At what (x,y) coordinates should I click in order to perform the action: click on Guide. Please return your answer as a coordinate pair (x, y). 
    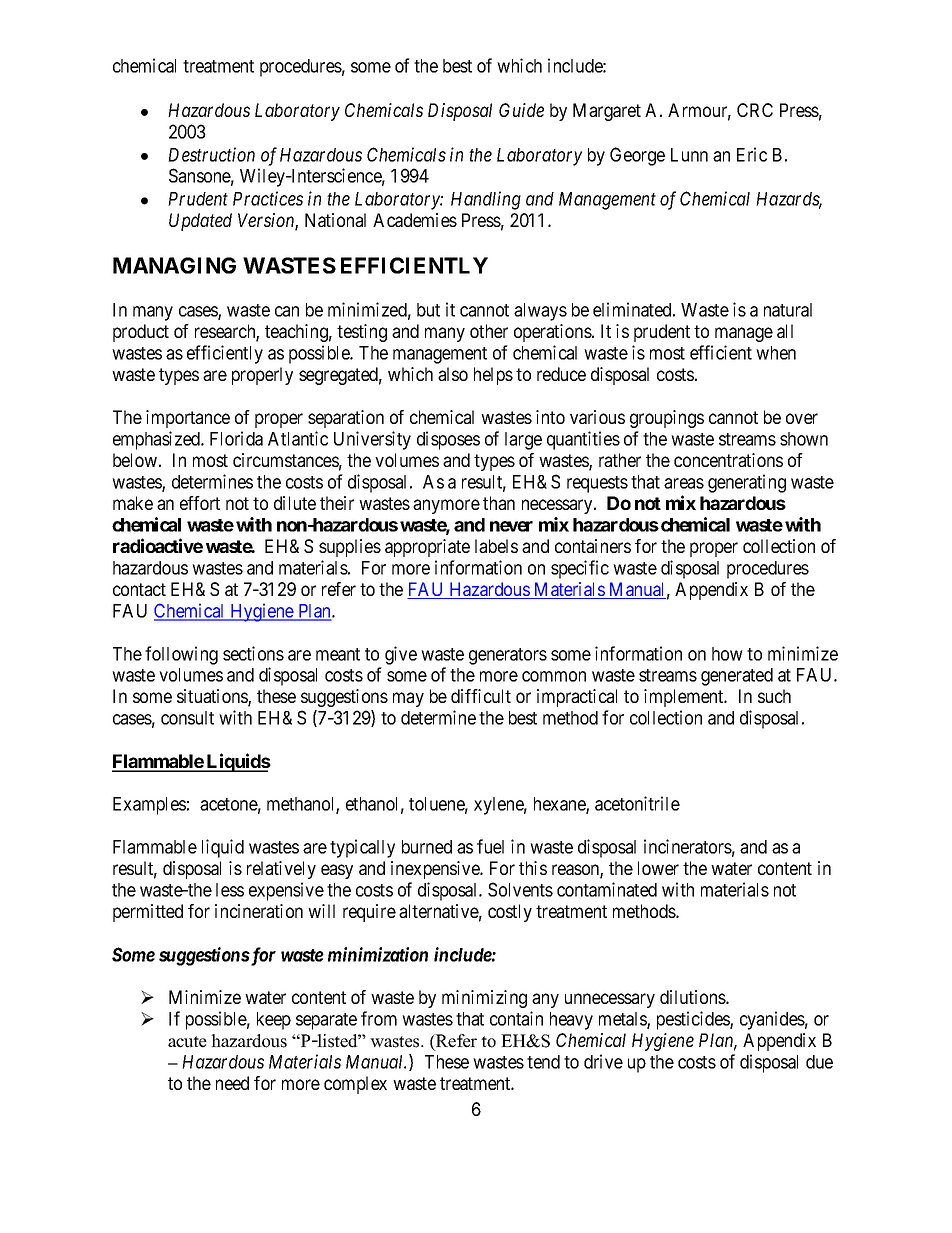
    Looking at the image, I should click on (521, 110).
